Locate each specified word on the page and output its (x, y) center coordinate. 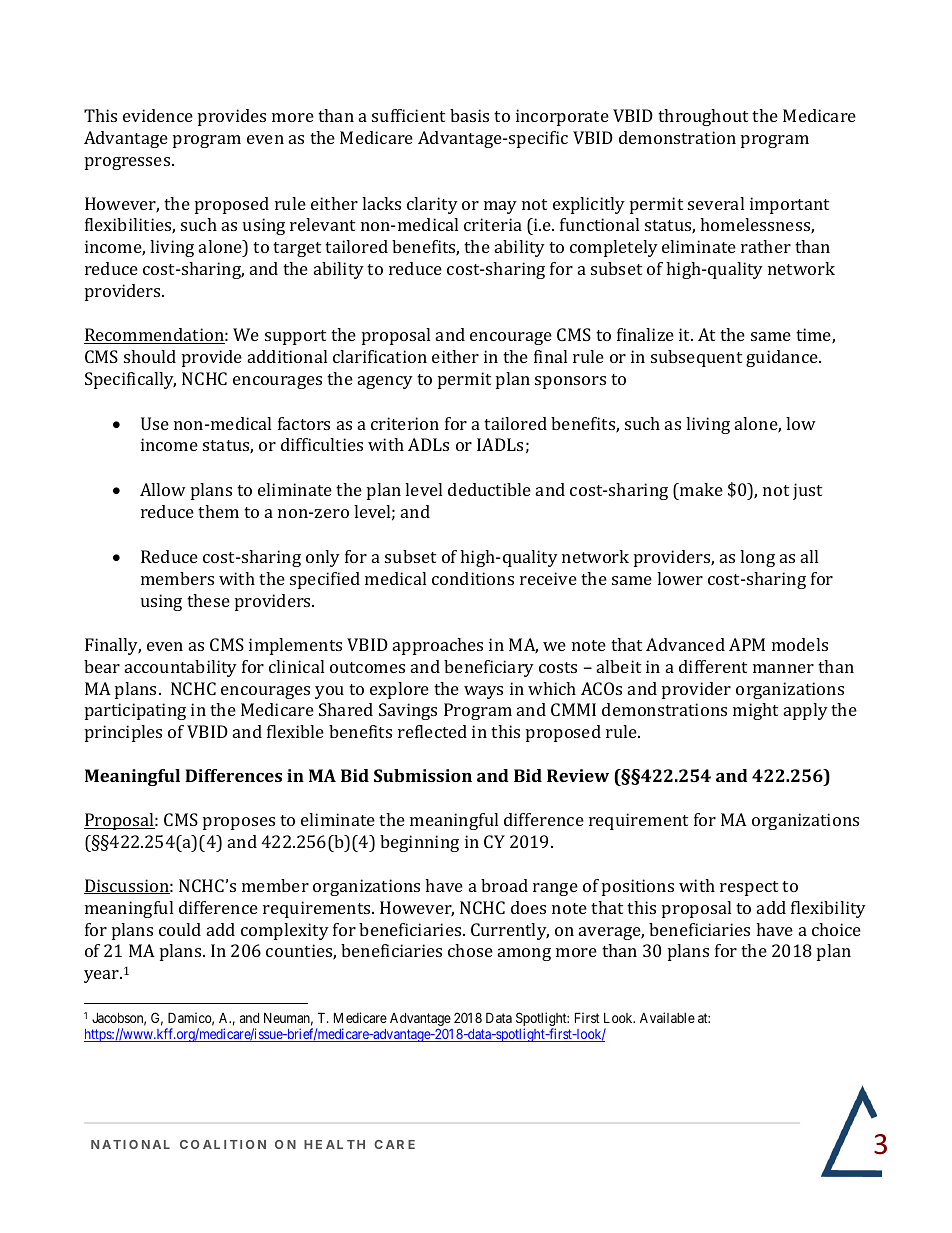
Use (155, 423)
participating (135, 711)
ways (483, 692)
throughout (703, 117)
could (180, 929)
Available (667, 1017)
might (755, 711)
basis (469, 115)
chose (470, 950)
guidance (783, 358)
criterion (405, 423)
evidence (158, 115)
